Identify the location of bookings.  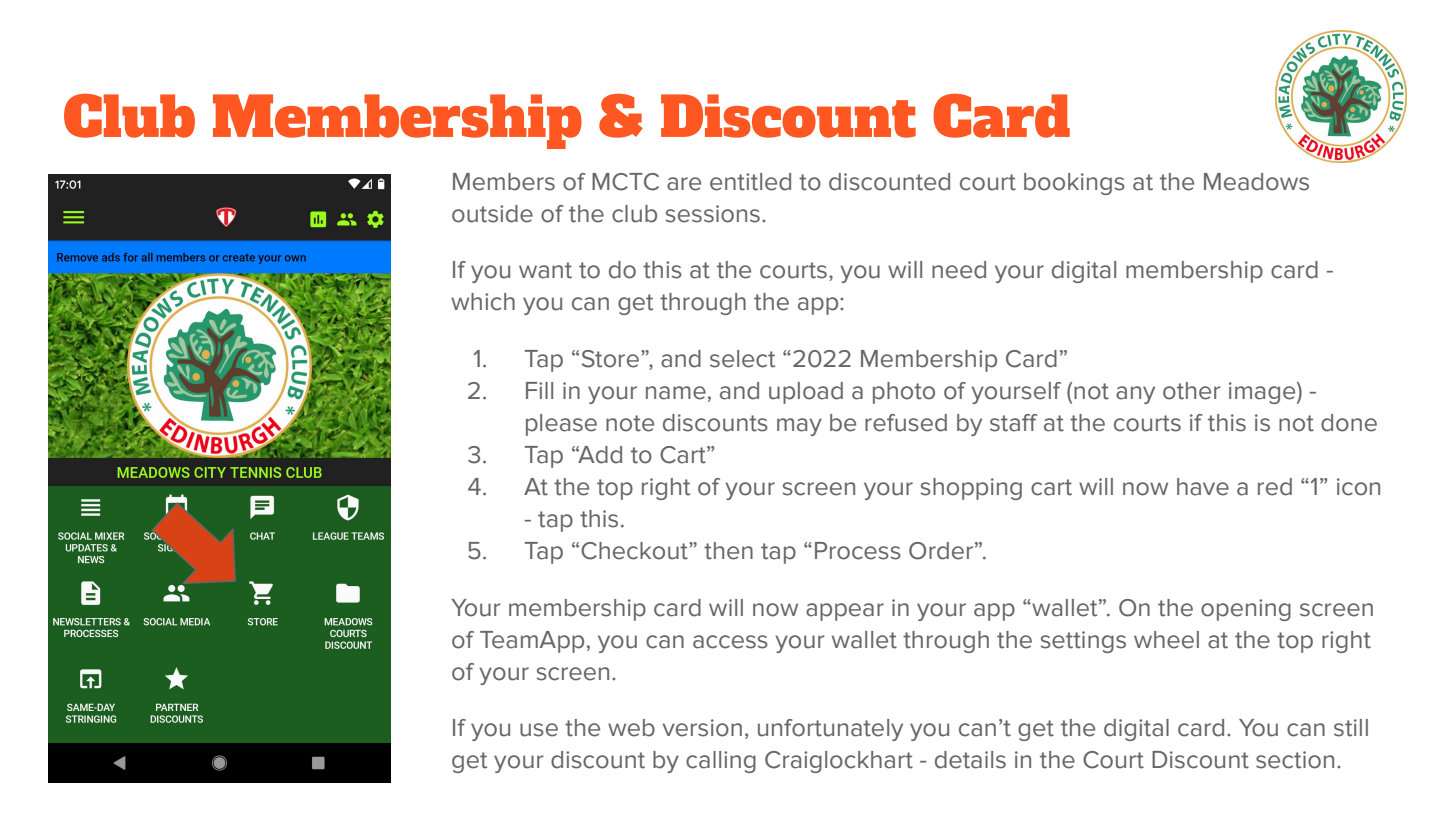
(1074, 184).
